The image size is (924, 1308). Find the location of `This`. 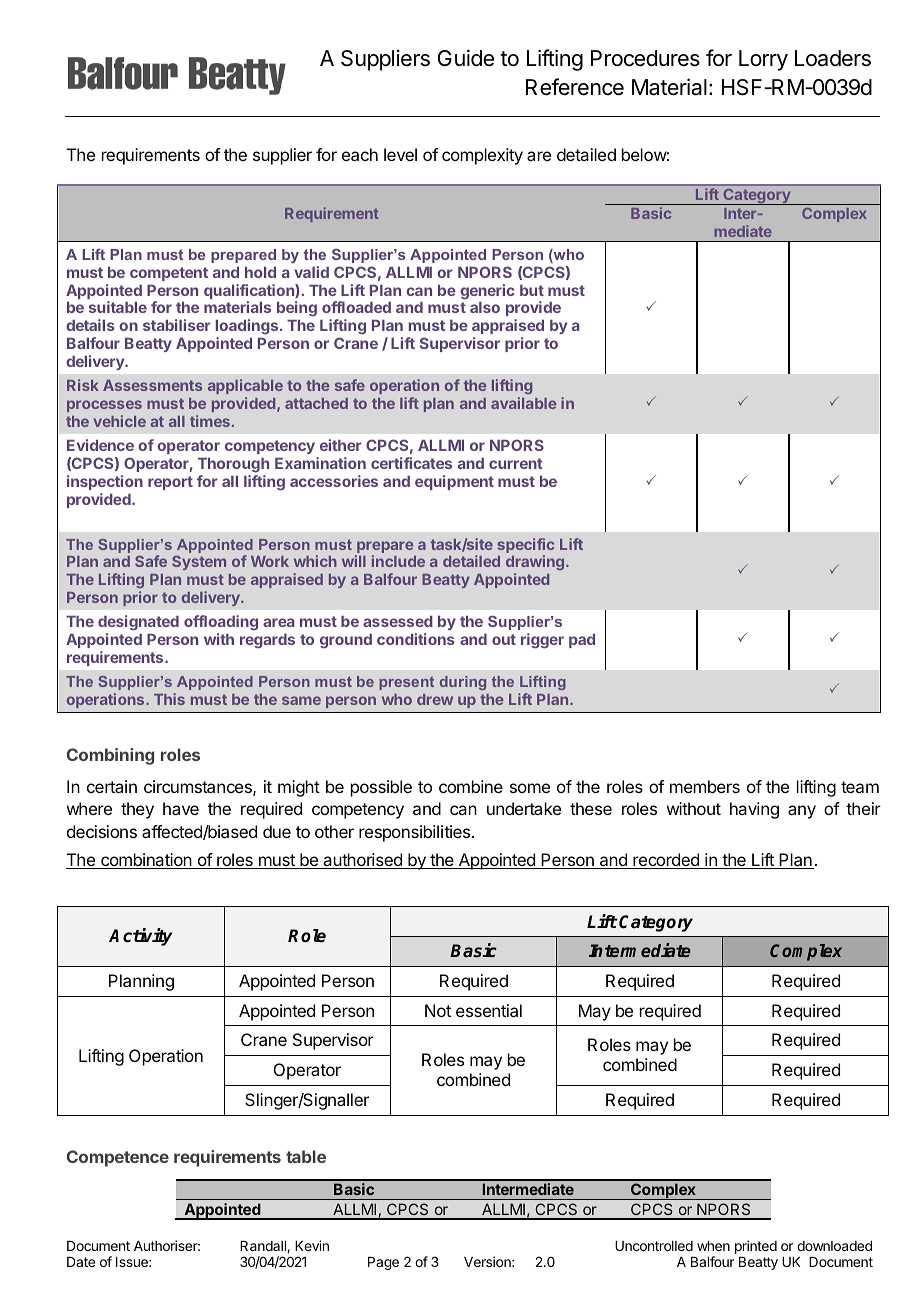

This is located at coordinates (169, 699).
